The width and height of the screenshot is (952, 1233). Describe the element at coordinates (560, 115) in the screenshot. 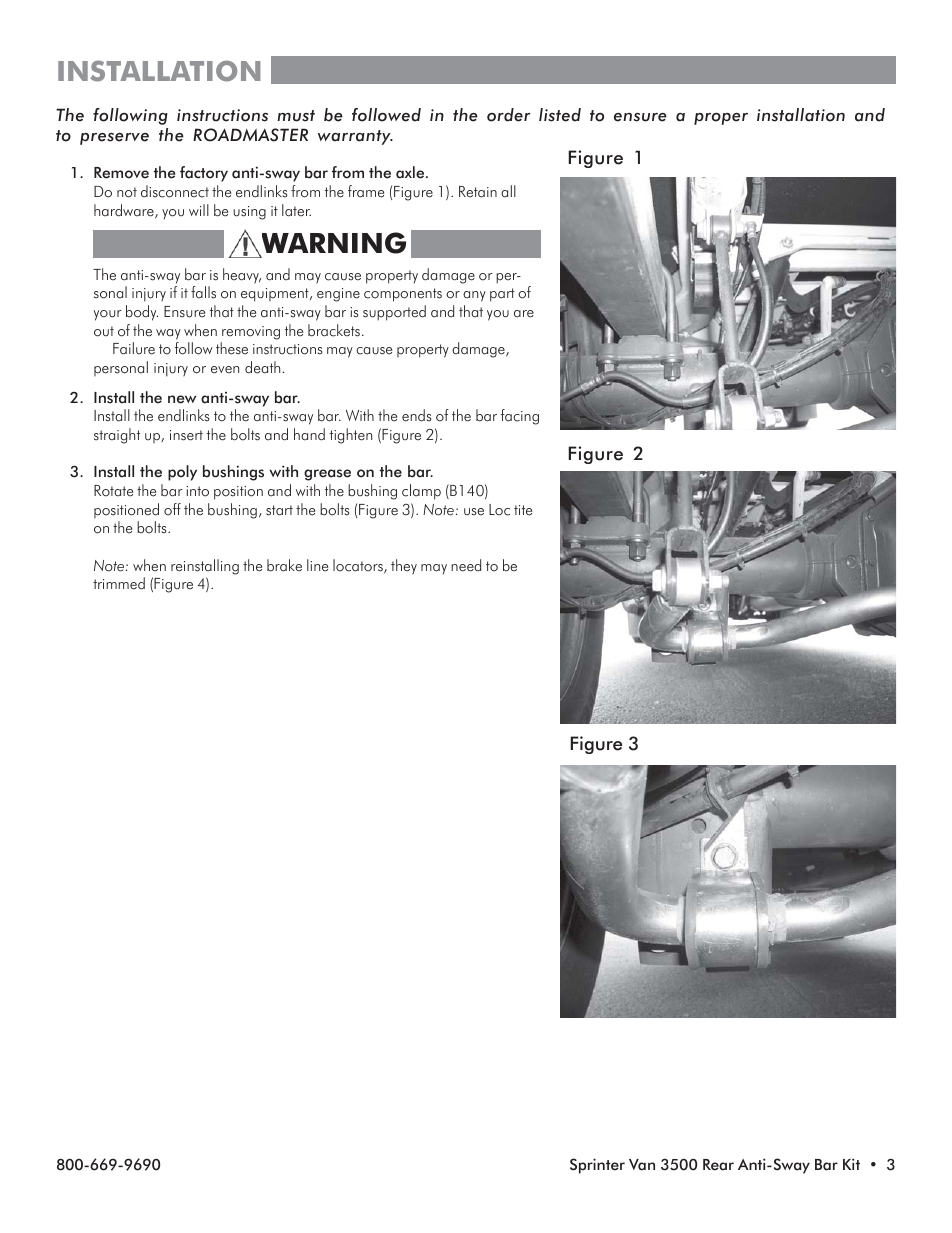

I see `listed` at that location.
